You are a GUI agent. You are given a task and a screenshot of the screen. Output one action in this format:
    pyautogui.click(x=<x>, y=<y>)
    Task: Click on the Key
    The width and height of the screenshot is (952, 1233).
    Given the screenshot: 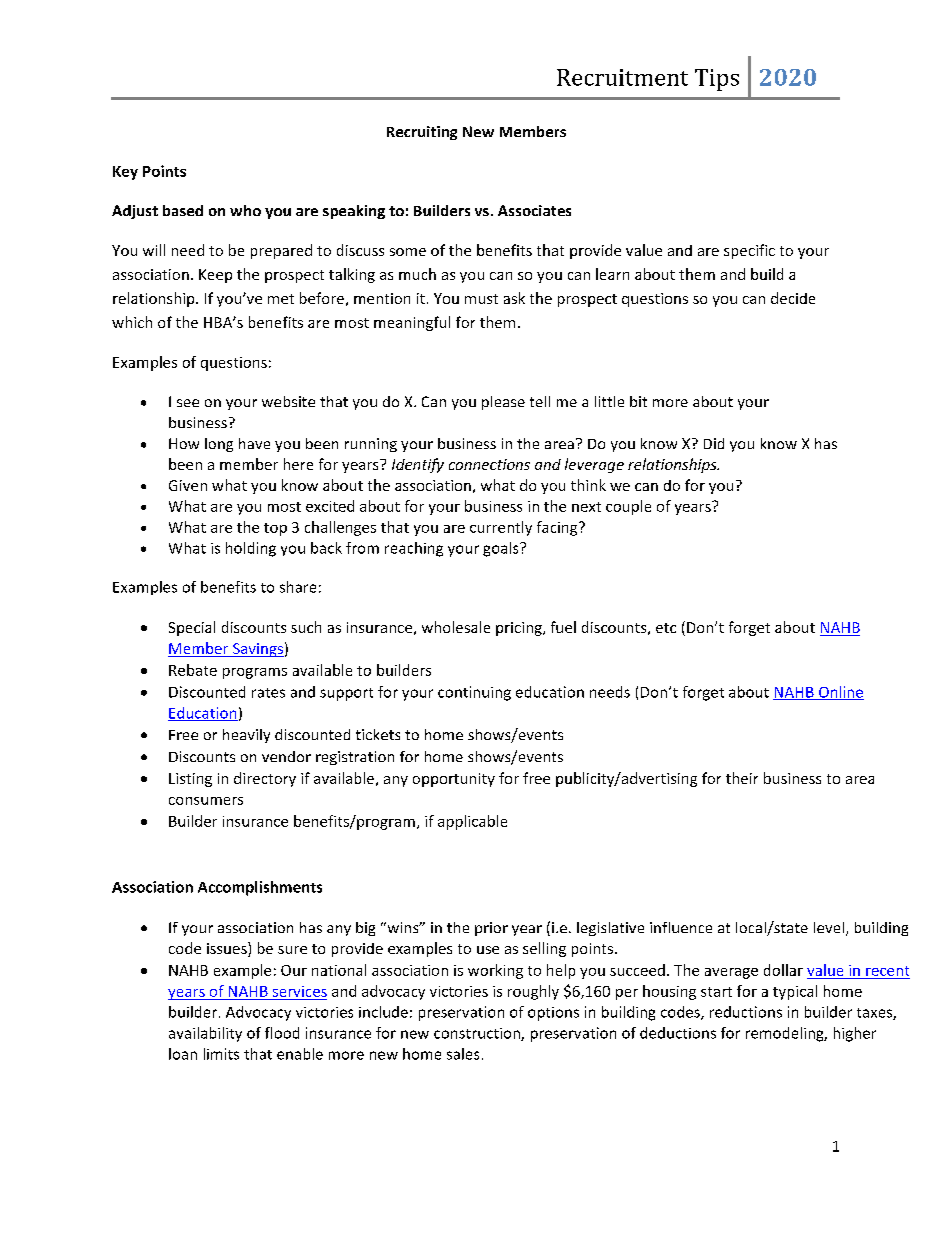 What is the action you would take?
    pyautogui.click(x=125, y=173)
